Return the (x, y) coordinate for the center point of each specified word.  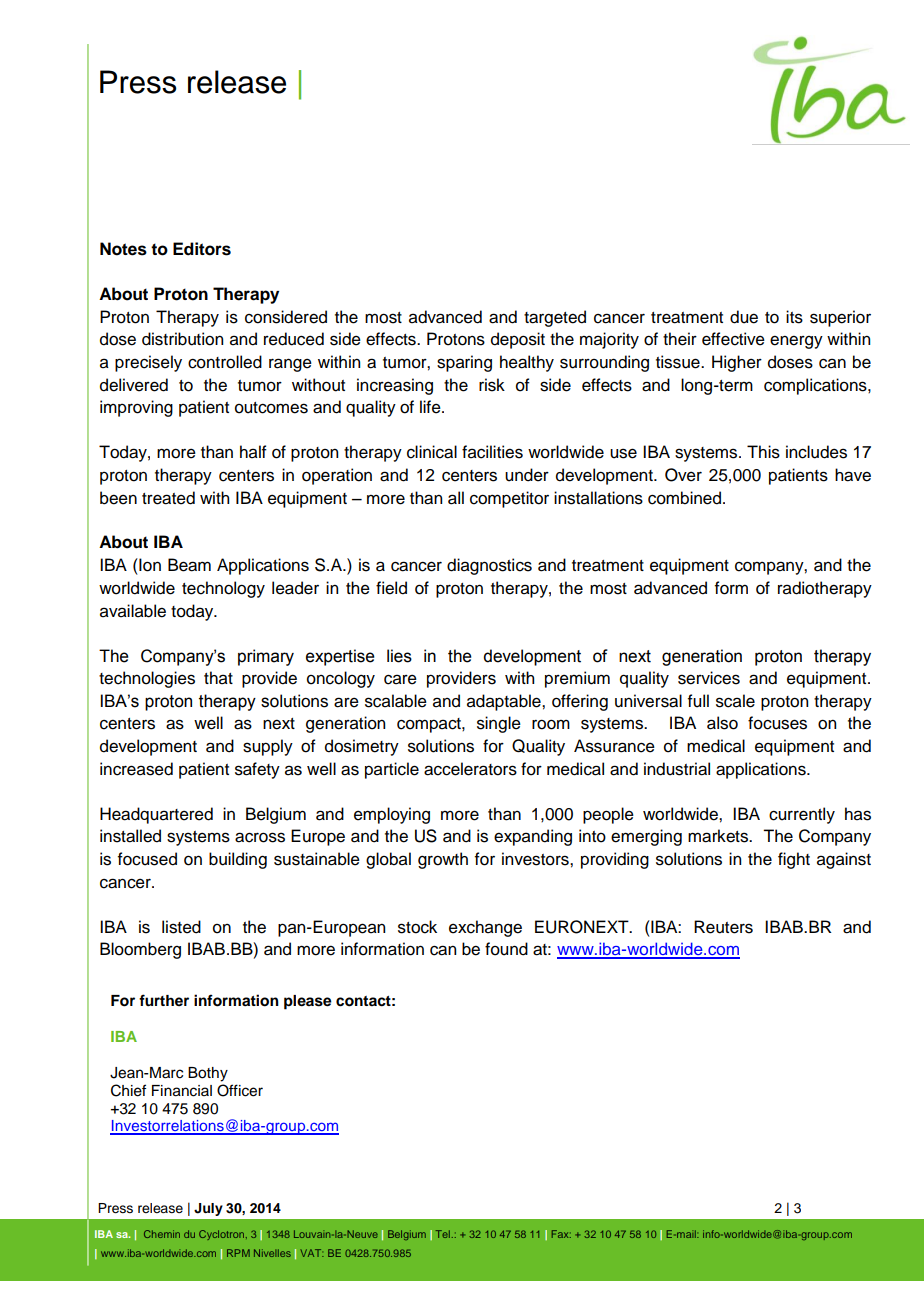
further (164, 1000)
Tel (443, 1234)
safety (257, 770)
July (208, 1209)
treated (168, 498)
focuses (777, 723)
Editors (202, 249)
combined (684, 498)
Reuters (723, 927)
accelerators (470, 769)
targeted (555, 318)
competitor (509, 499)
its (794, 317)
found (506, 949)
